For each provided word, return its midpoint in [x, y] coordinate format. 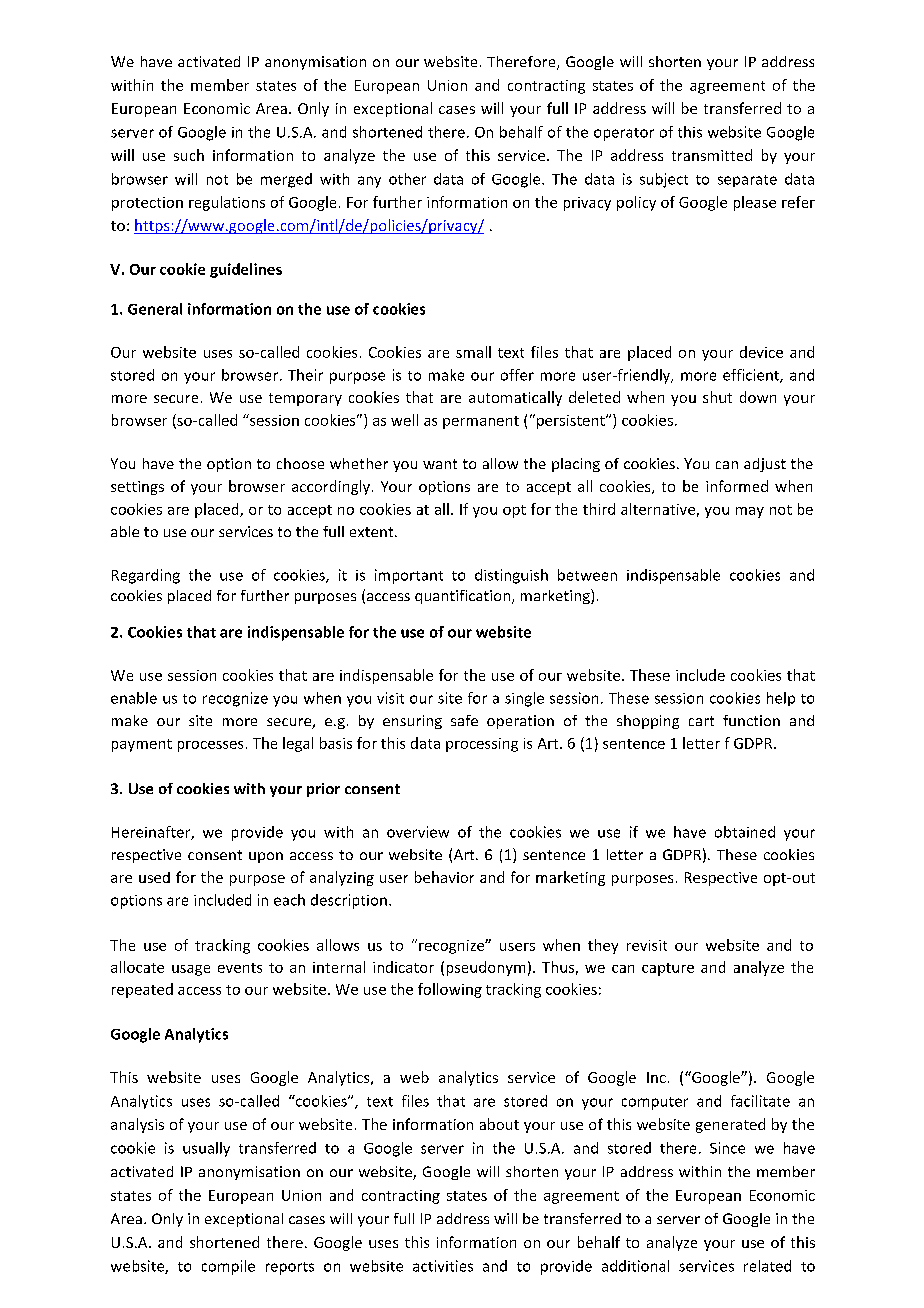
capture [668, 969]
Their [305, 375]
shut [717, 397]
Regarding [146, 576]
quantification [464, 597]
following [450, 990]
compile [228, 1267]
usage [191, 970]
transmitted [712, 155]
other [407, 179]
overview [418, 832]
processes [210, 746]
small [473, 352]
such [189, 155]
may [750, 512]
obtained [745, 832]
